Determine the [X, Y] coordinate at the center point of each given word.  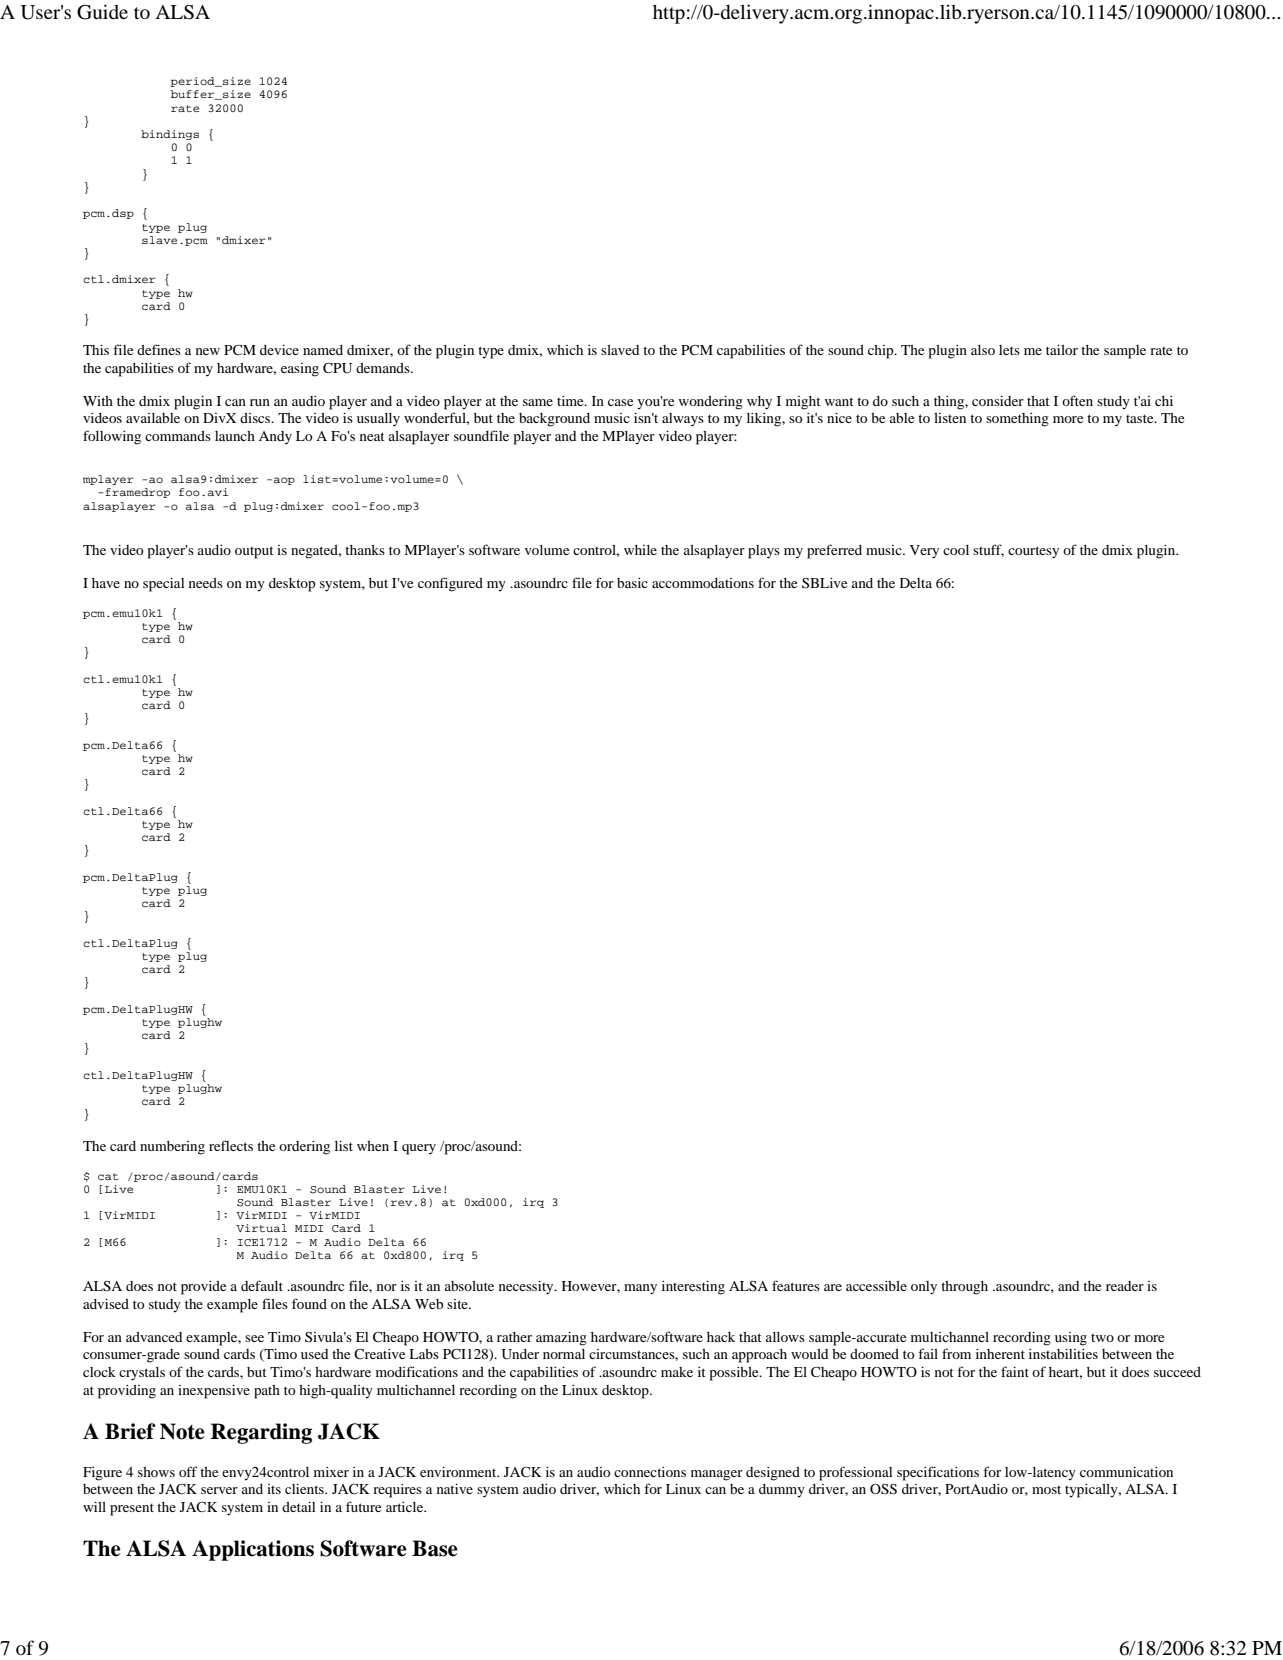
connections [650, 1472]
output [254, 552]
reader [1125, 1286]
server [219, 1490]
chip [882, 352]
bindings [170, 135]
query [419, 1149]
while [640, 550]
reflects [231, 1145]
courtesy [1033, 552]
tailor [1062, 350]
